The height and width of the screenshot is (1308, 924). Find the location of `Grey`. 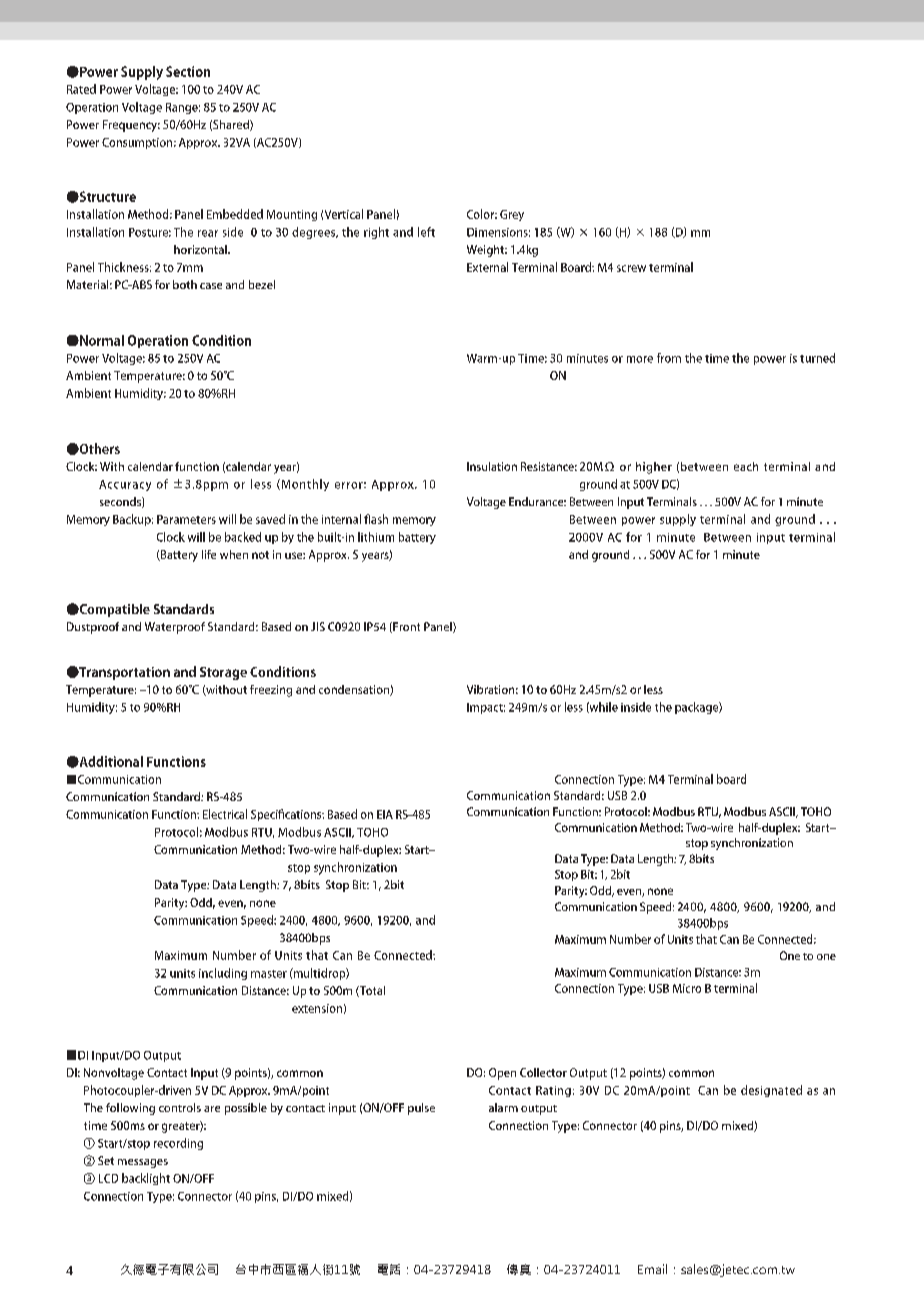

Grey is located at coordinates (512, 215).
